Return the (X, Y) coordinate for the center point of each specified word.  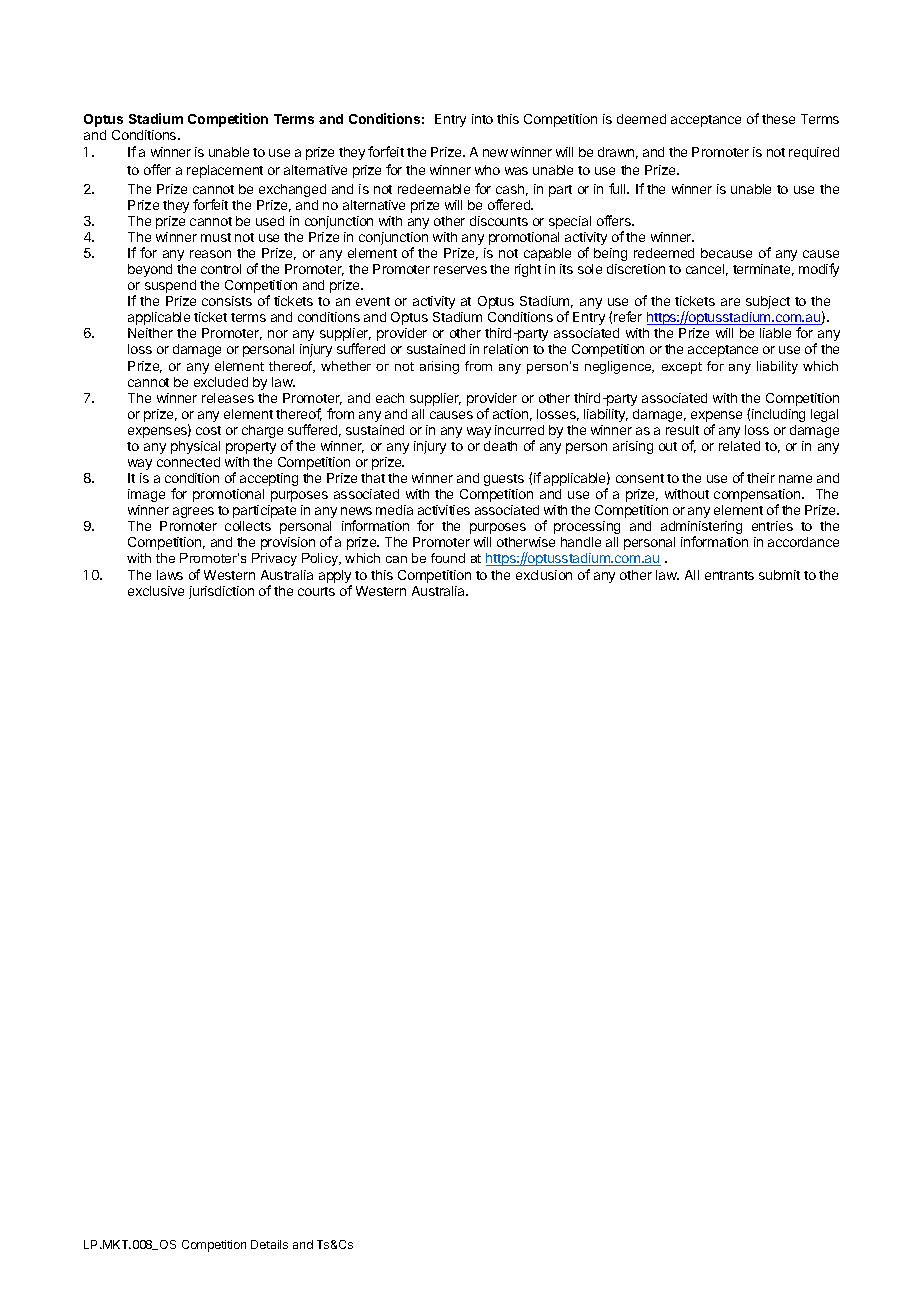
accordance (803, 542)
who (487, 170)
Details (269, 1244)
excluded (221, 382)
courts (316, 591)
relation (506, 349)
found (448, 558)
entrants (729, 575)
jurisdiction (221, 592)
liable (775, 333)
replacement (225, 171)
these (778, 119)
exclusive (156, 591)
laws (170, 575)
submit (779, 575)
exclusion (544, 575)
